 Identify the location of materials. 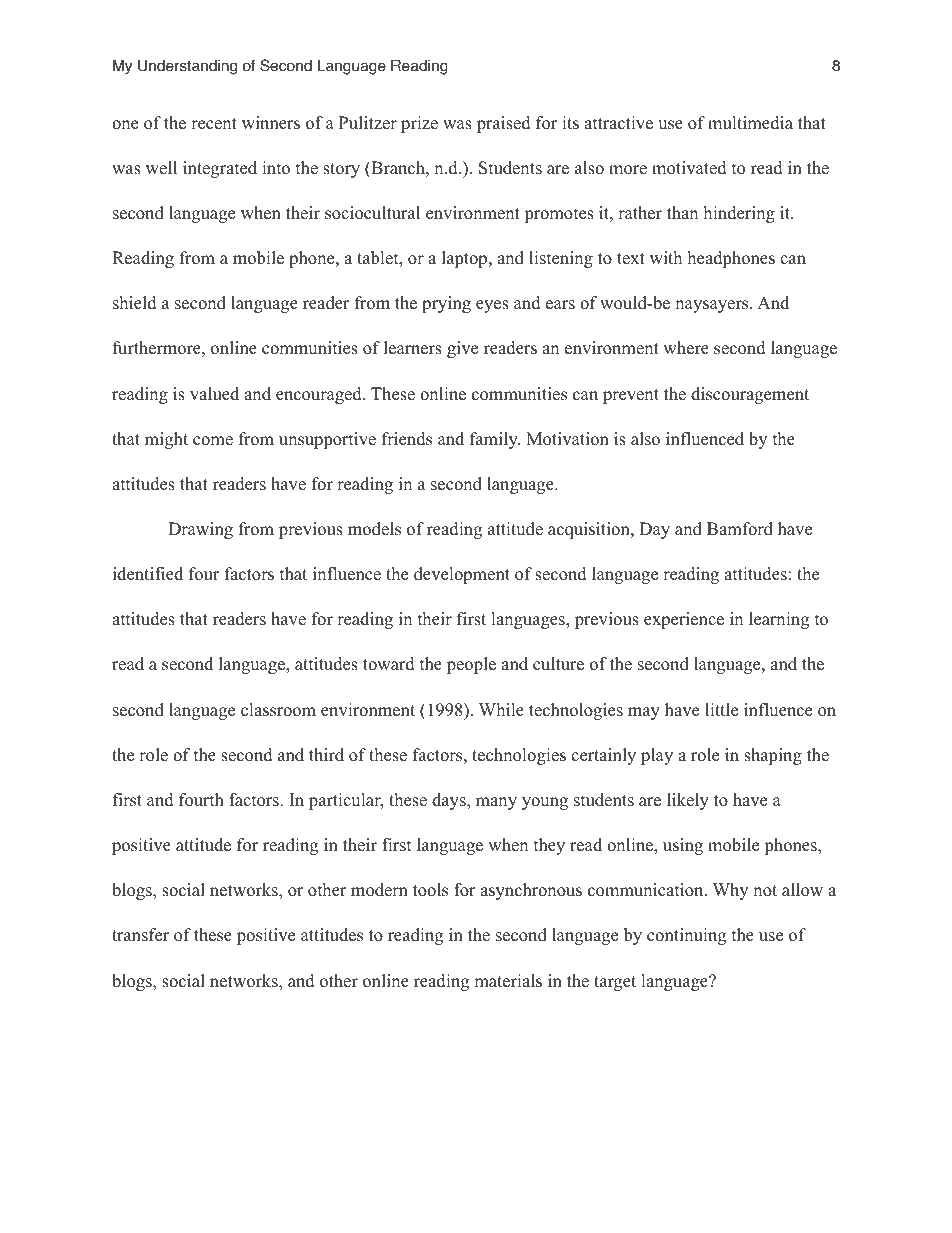
(508, 981).
